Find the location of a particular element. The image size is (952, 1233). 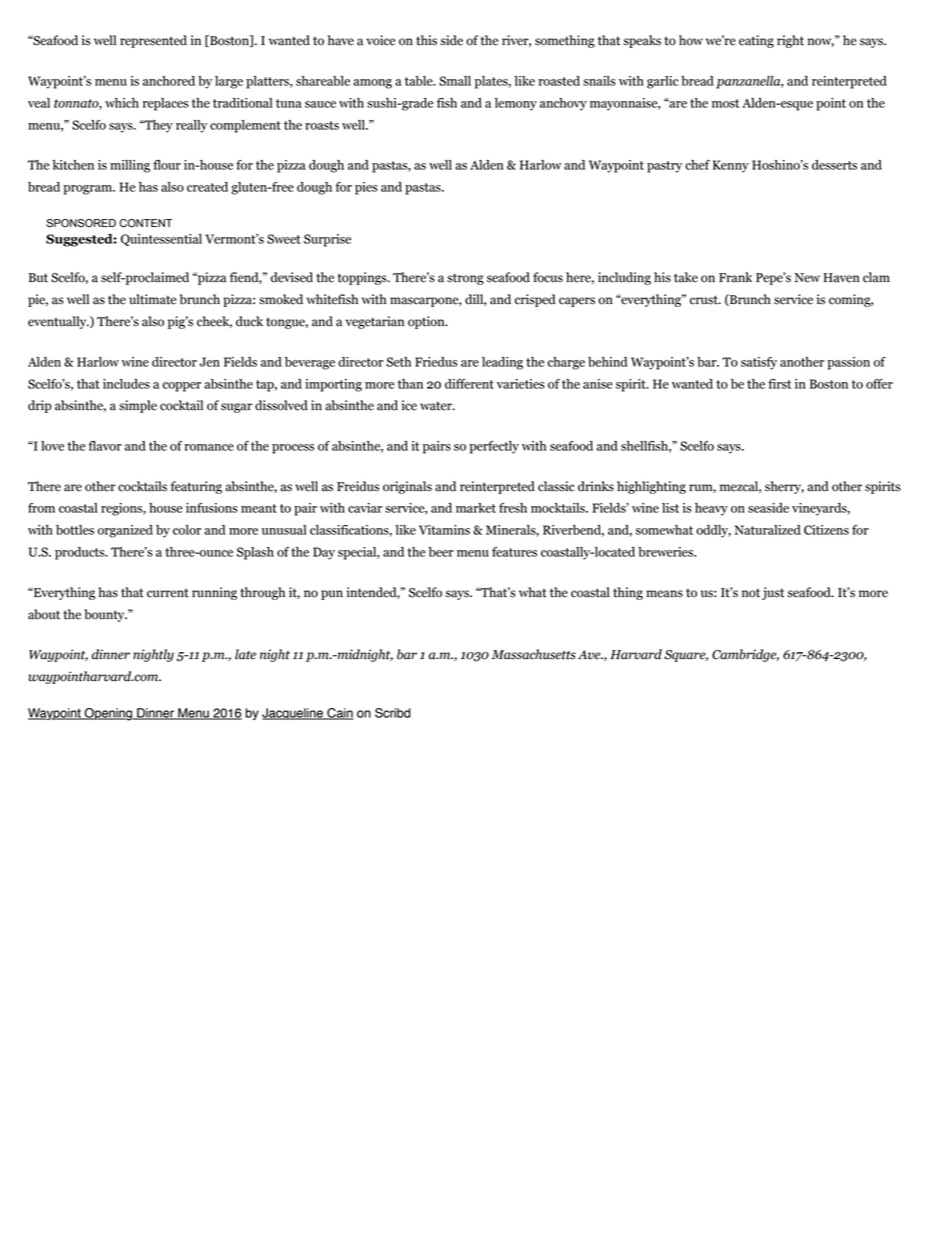

Scribd is located at coordinates (393, 713).
